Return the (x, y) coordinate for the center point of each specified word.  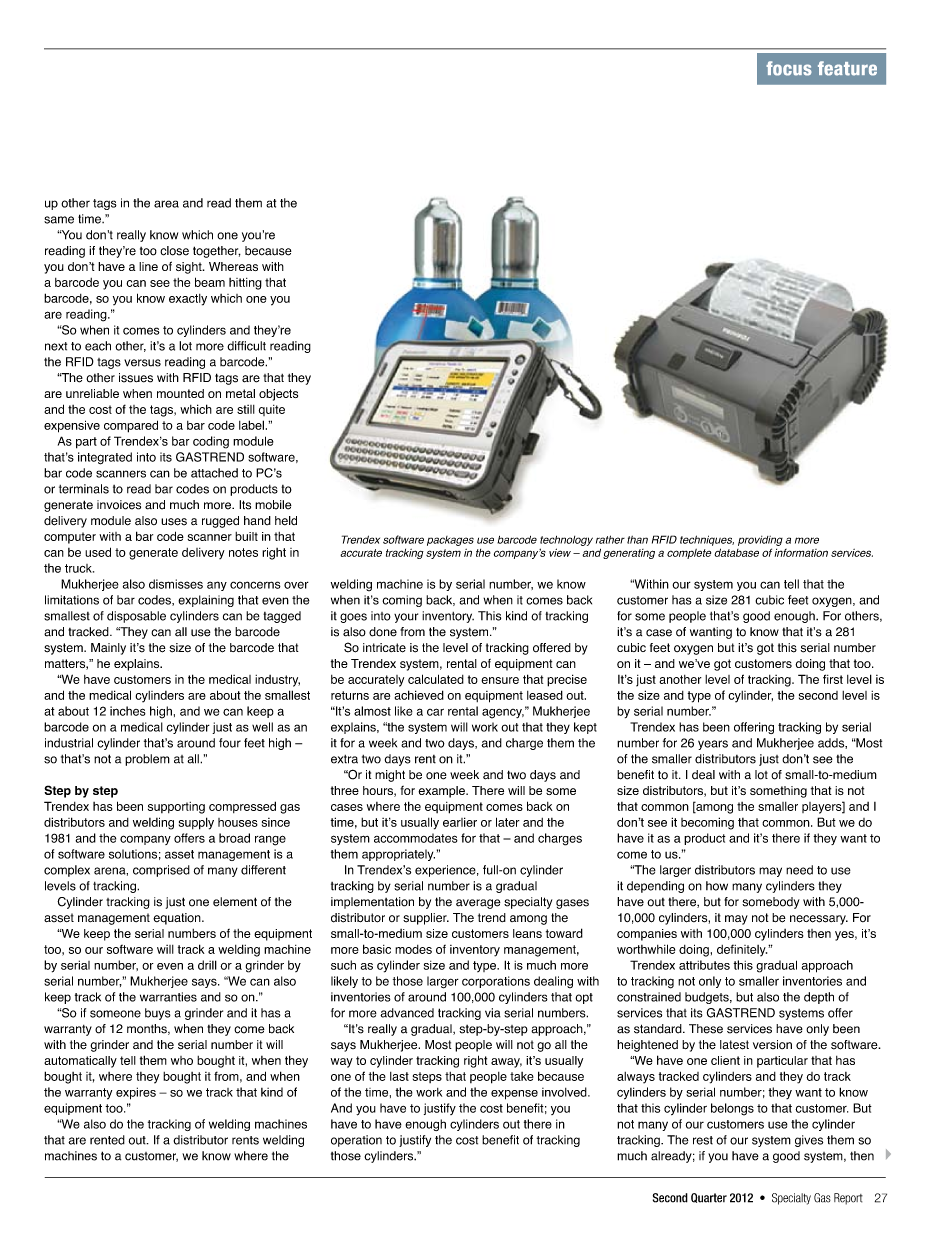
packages (450, 541)
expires (136, 1093)
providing (760, 541)
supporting (176, 808)
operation (356, 1141)
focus (789, 68)
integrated (105, 458)
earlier (460, 822)
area (166, 204)
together (217, 252)
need (799, 870)
